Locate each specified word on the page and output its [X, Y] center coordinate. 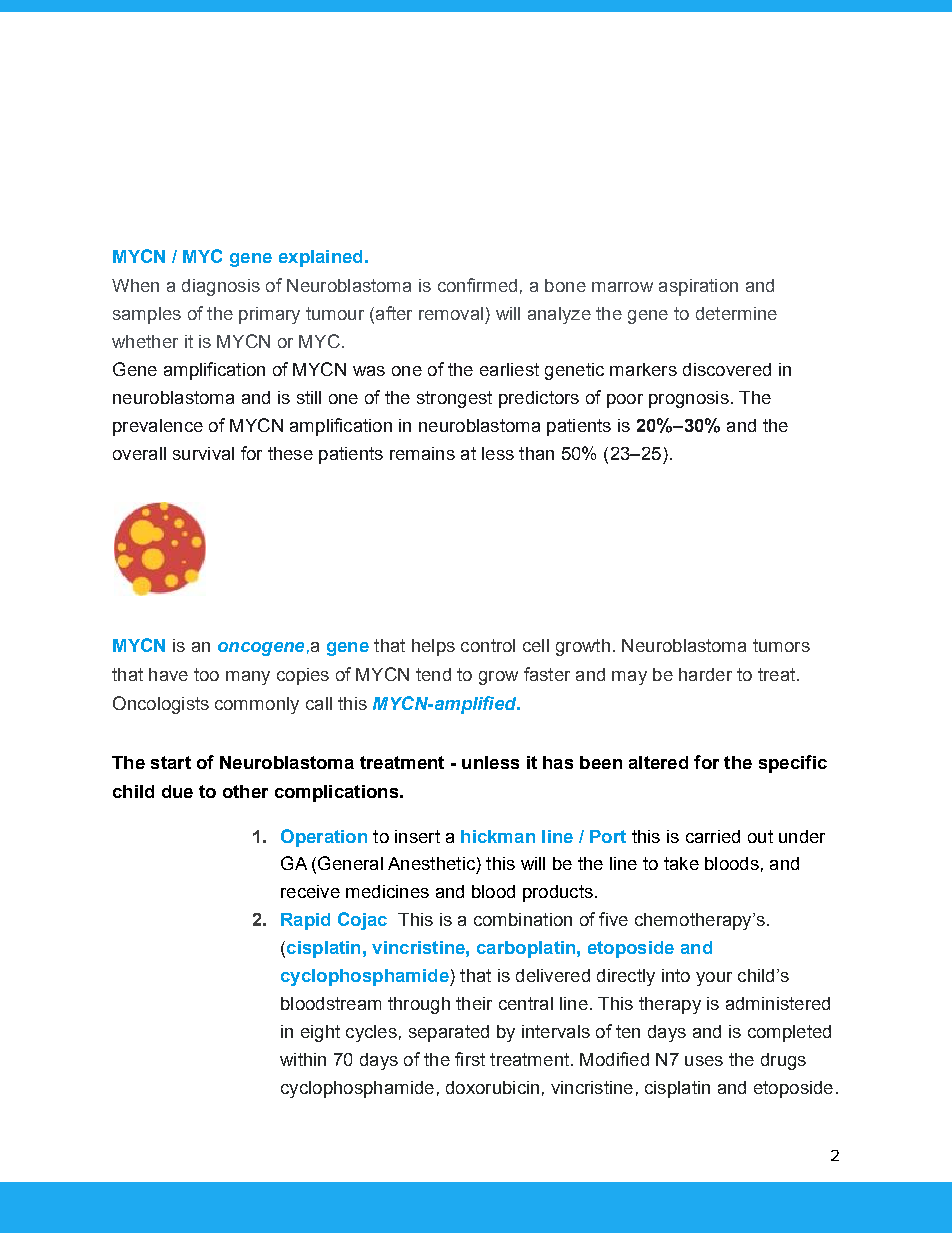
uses [704, 1061]
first [470, 1059]
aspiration [698, 287]
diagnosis [221, 287]
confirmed [477, 285]
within [303, 1059]
